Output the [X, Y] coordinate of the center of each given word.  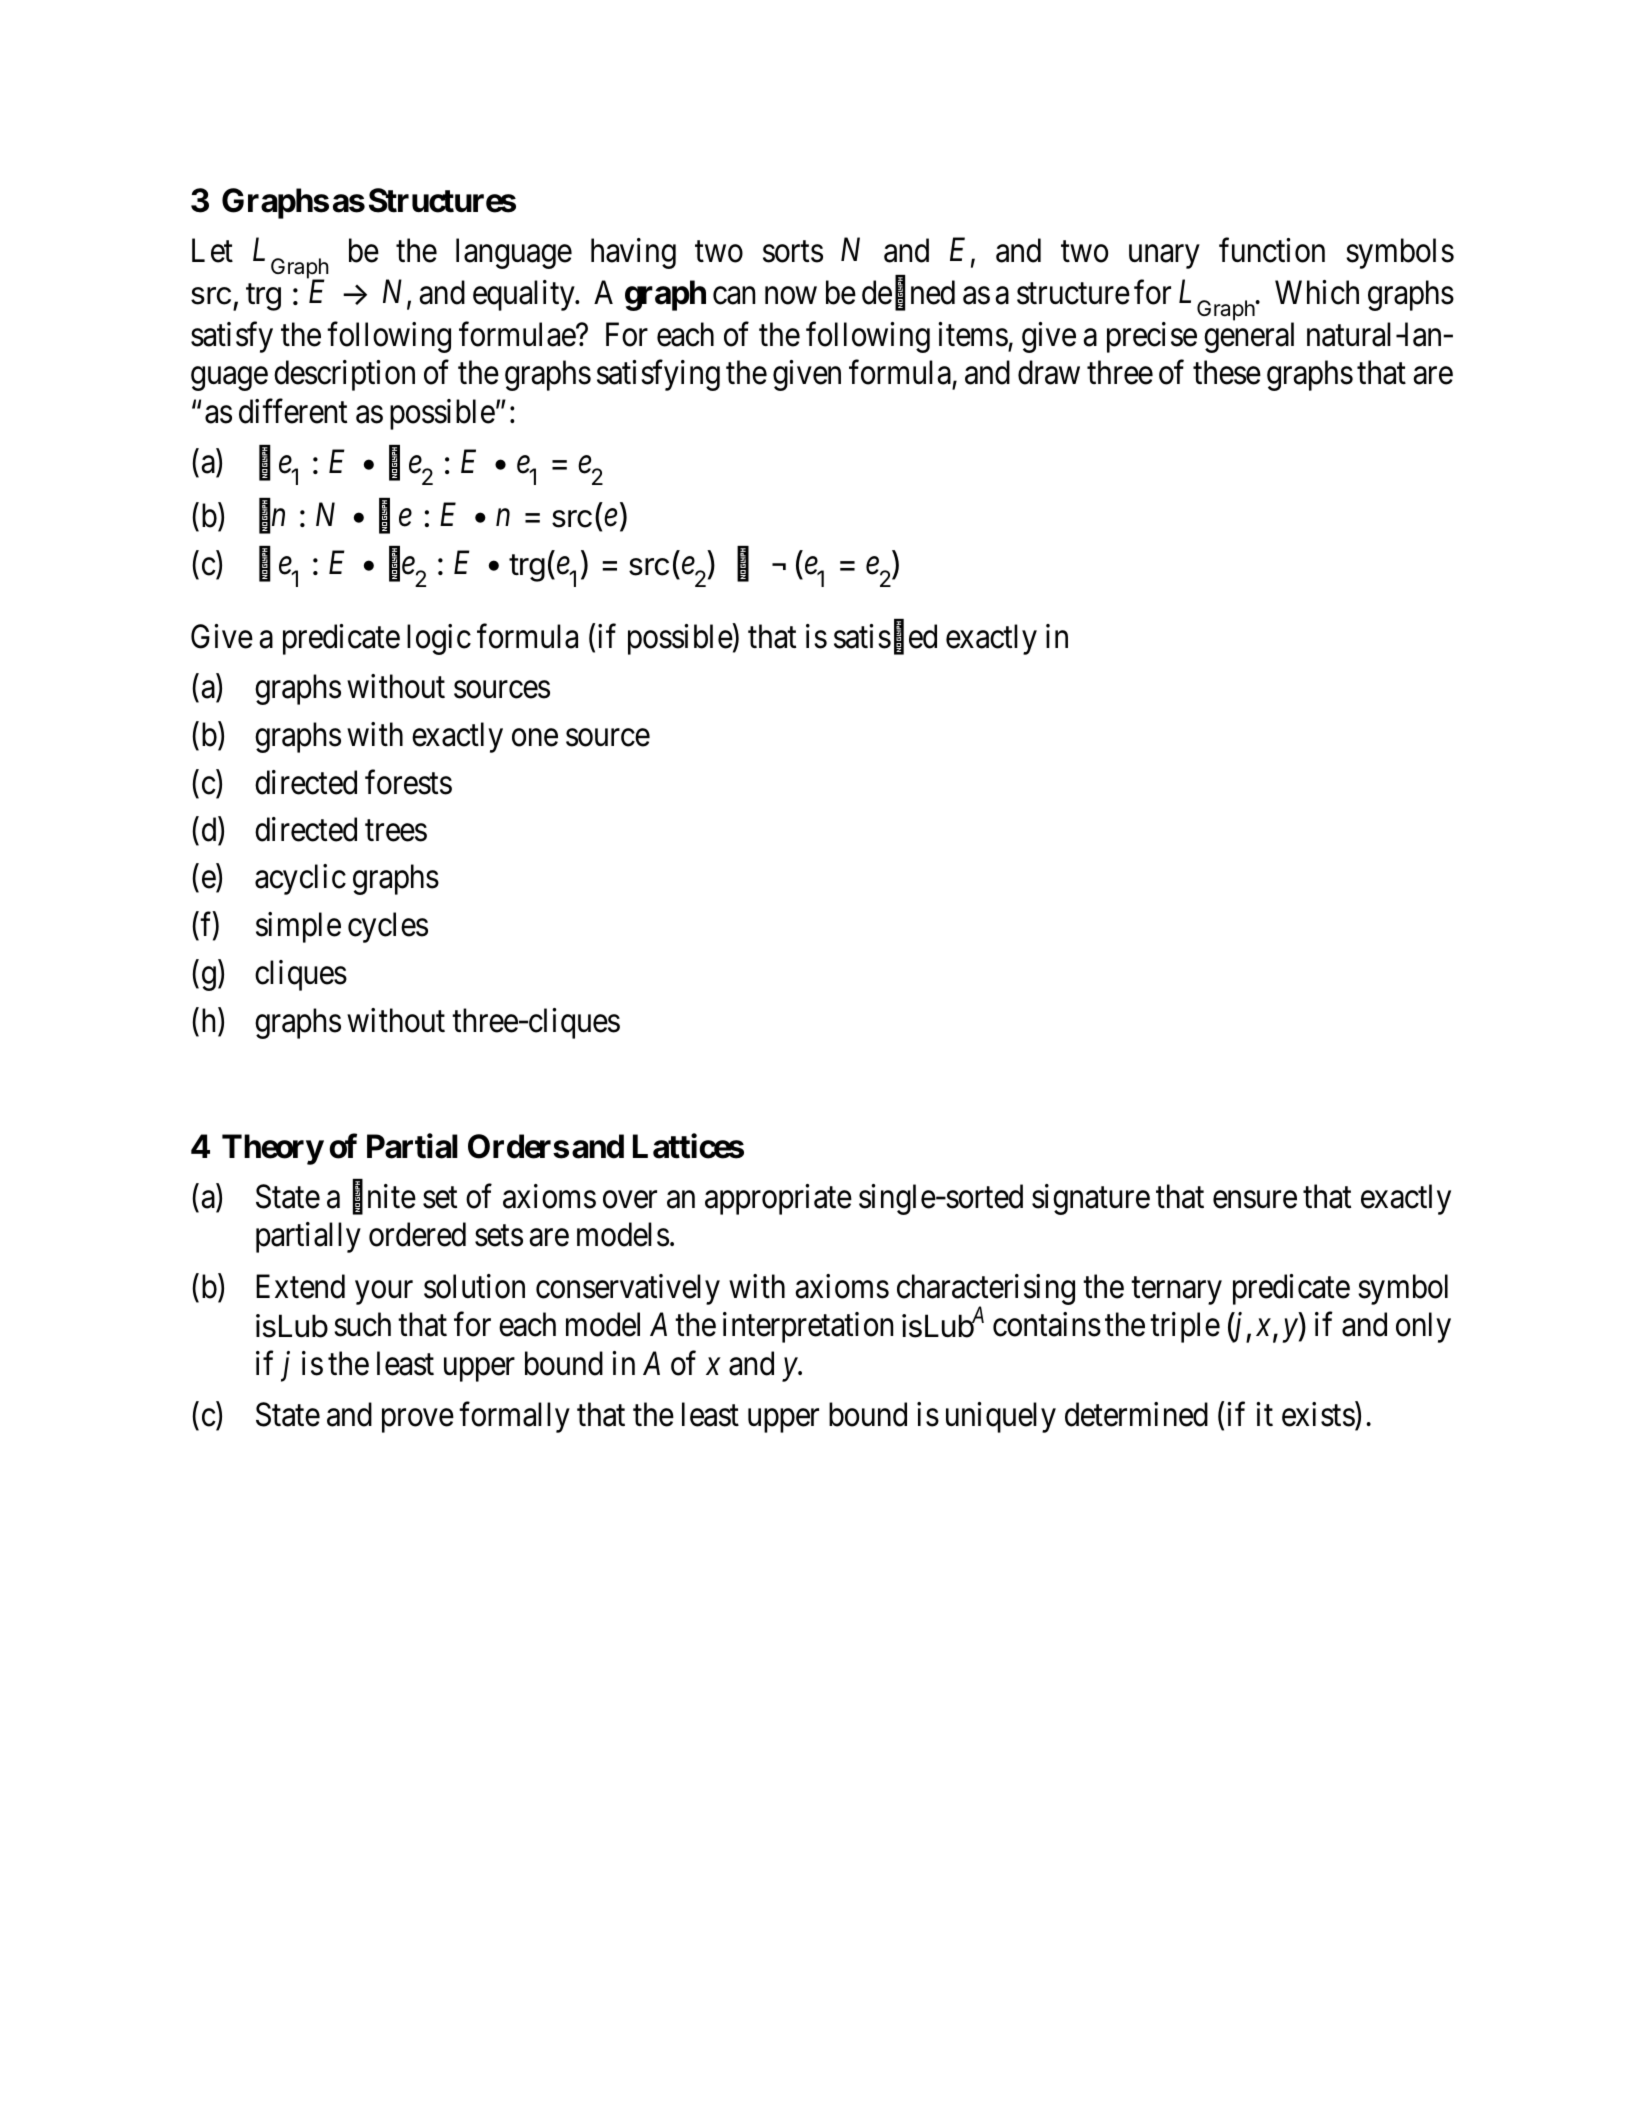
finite [384, 1197]
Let [212, 250]
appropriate [778, 1199]
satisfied [885, 637]
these [1227, 373]
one [535, 738]
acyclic [300, 879]
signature [1091, 1199]
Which [1317, 292]
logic [439, 639]
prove [418, 1421]
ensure [1255, 1200]
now [791, 296]
